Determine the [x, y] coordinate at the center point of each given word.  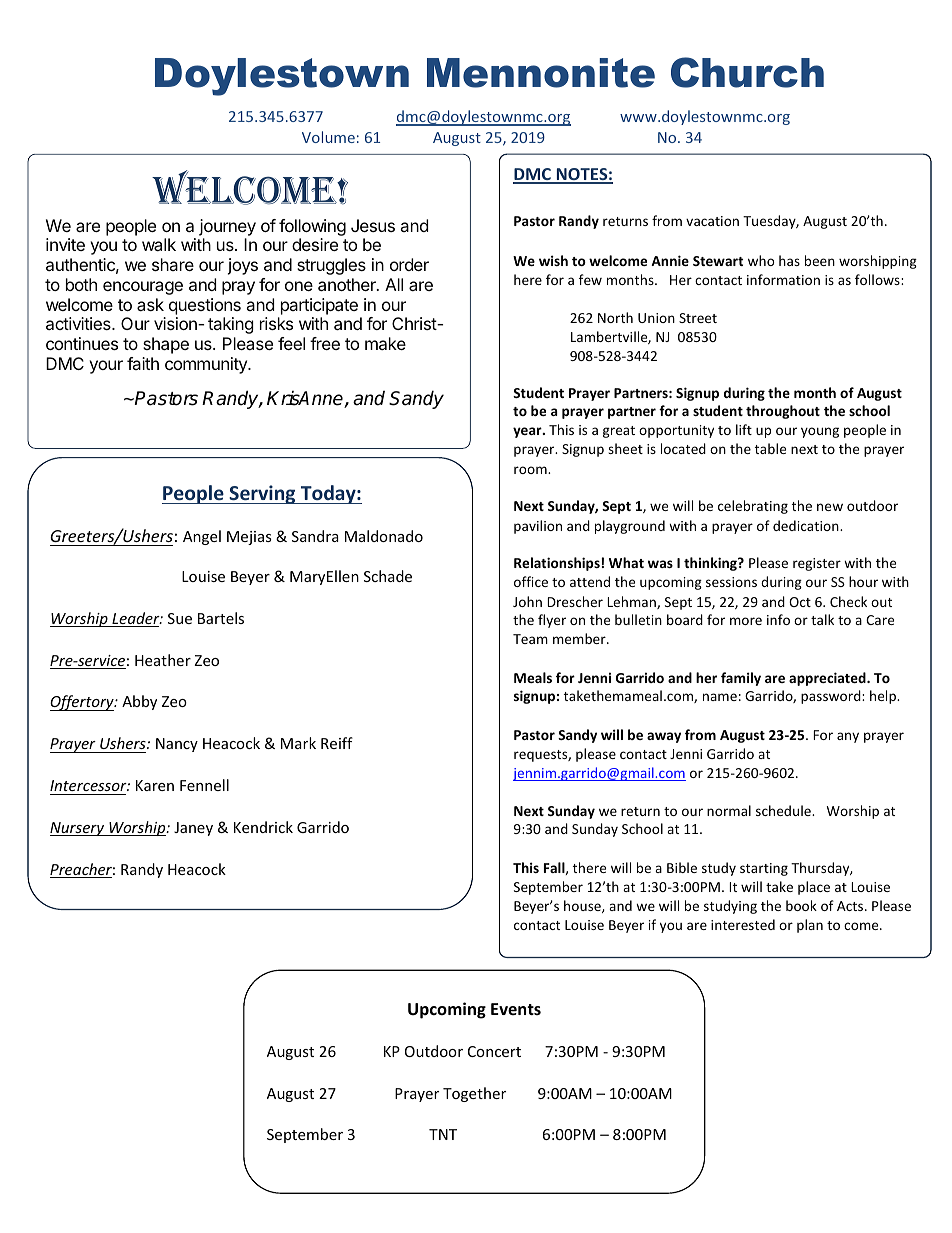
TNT [443, 1134]
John [527, 601]
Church [747, 72]
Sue [180, 618]
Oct [800, 602]
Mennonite [541, 73]
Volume [328, 137]
